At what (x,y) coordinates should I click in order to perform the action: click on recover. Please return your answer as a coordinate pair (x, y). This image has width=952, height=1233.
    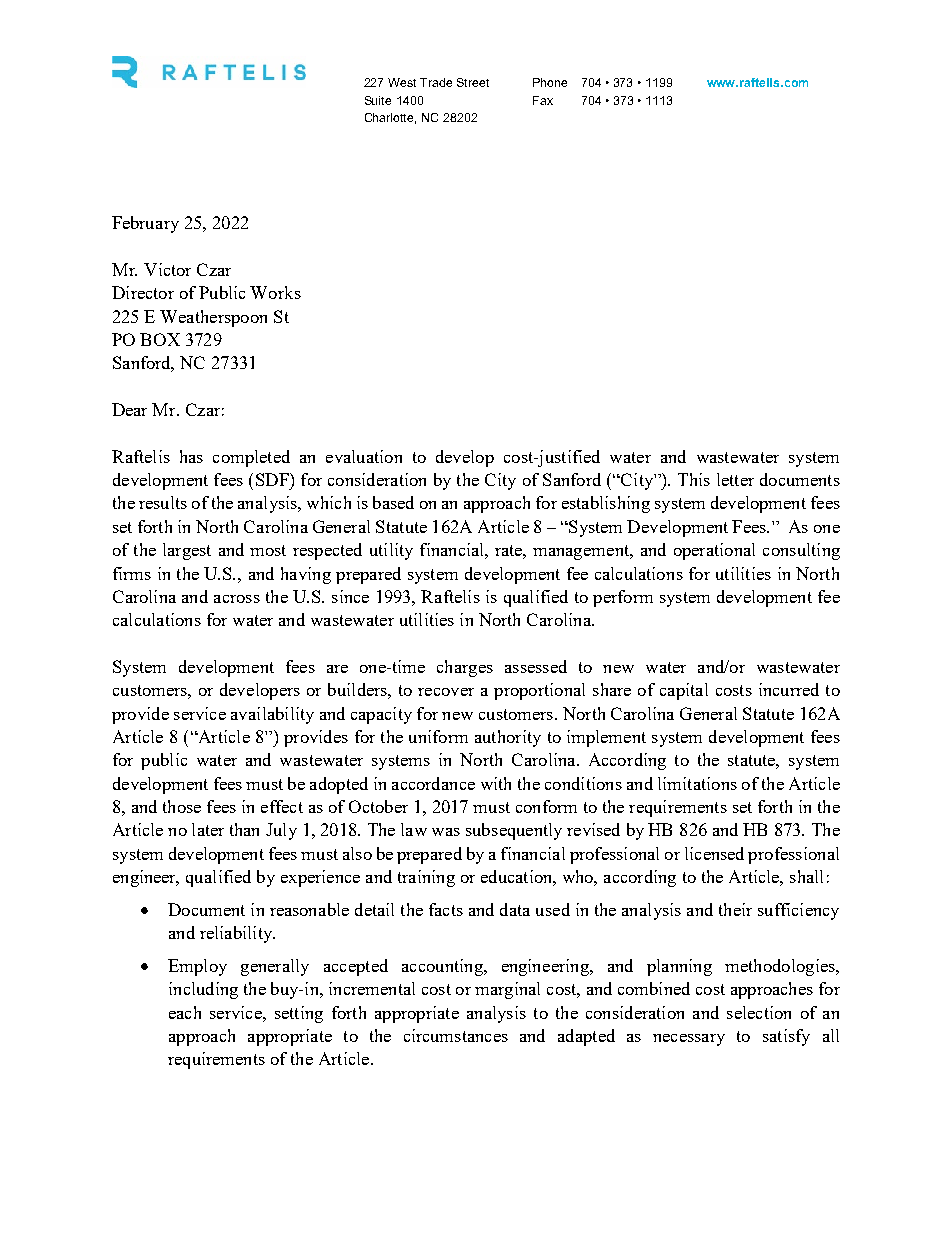
    Looking at the image, I should click on (446, 692).
